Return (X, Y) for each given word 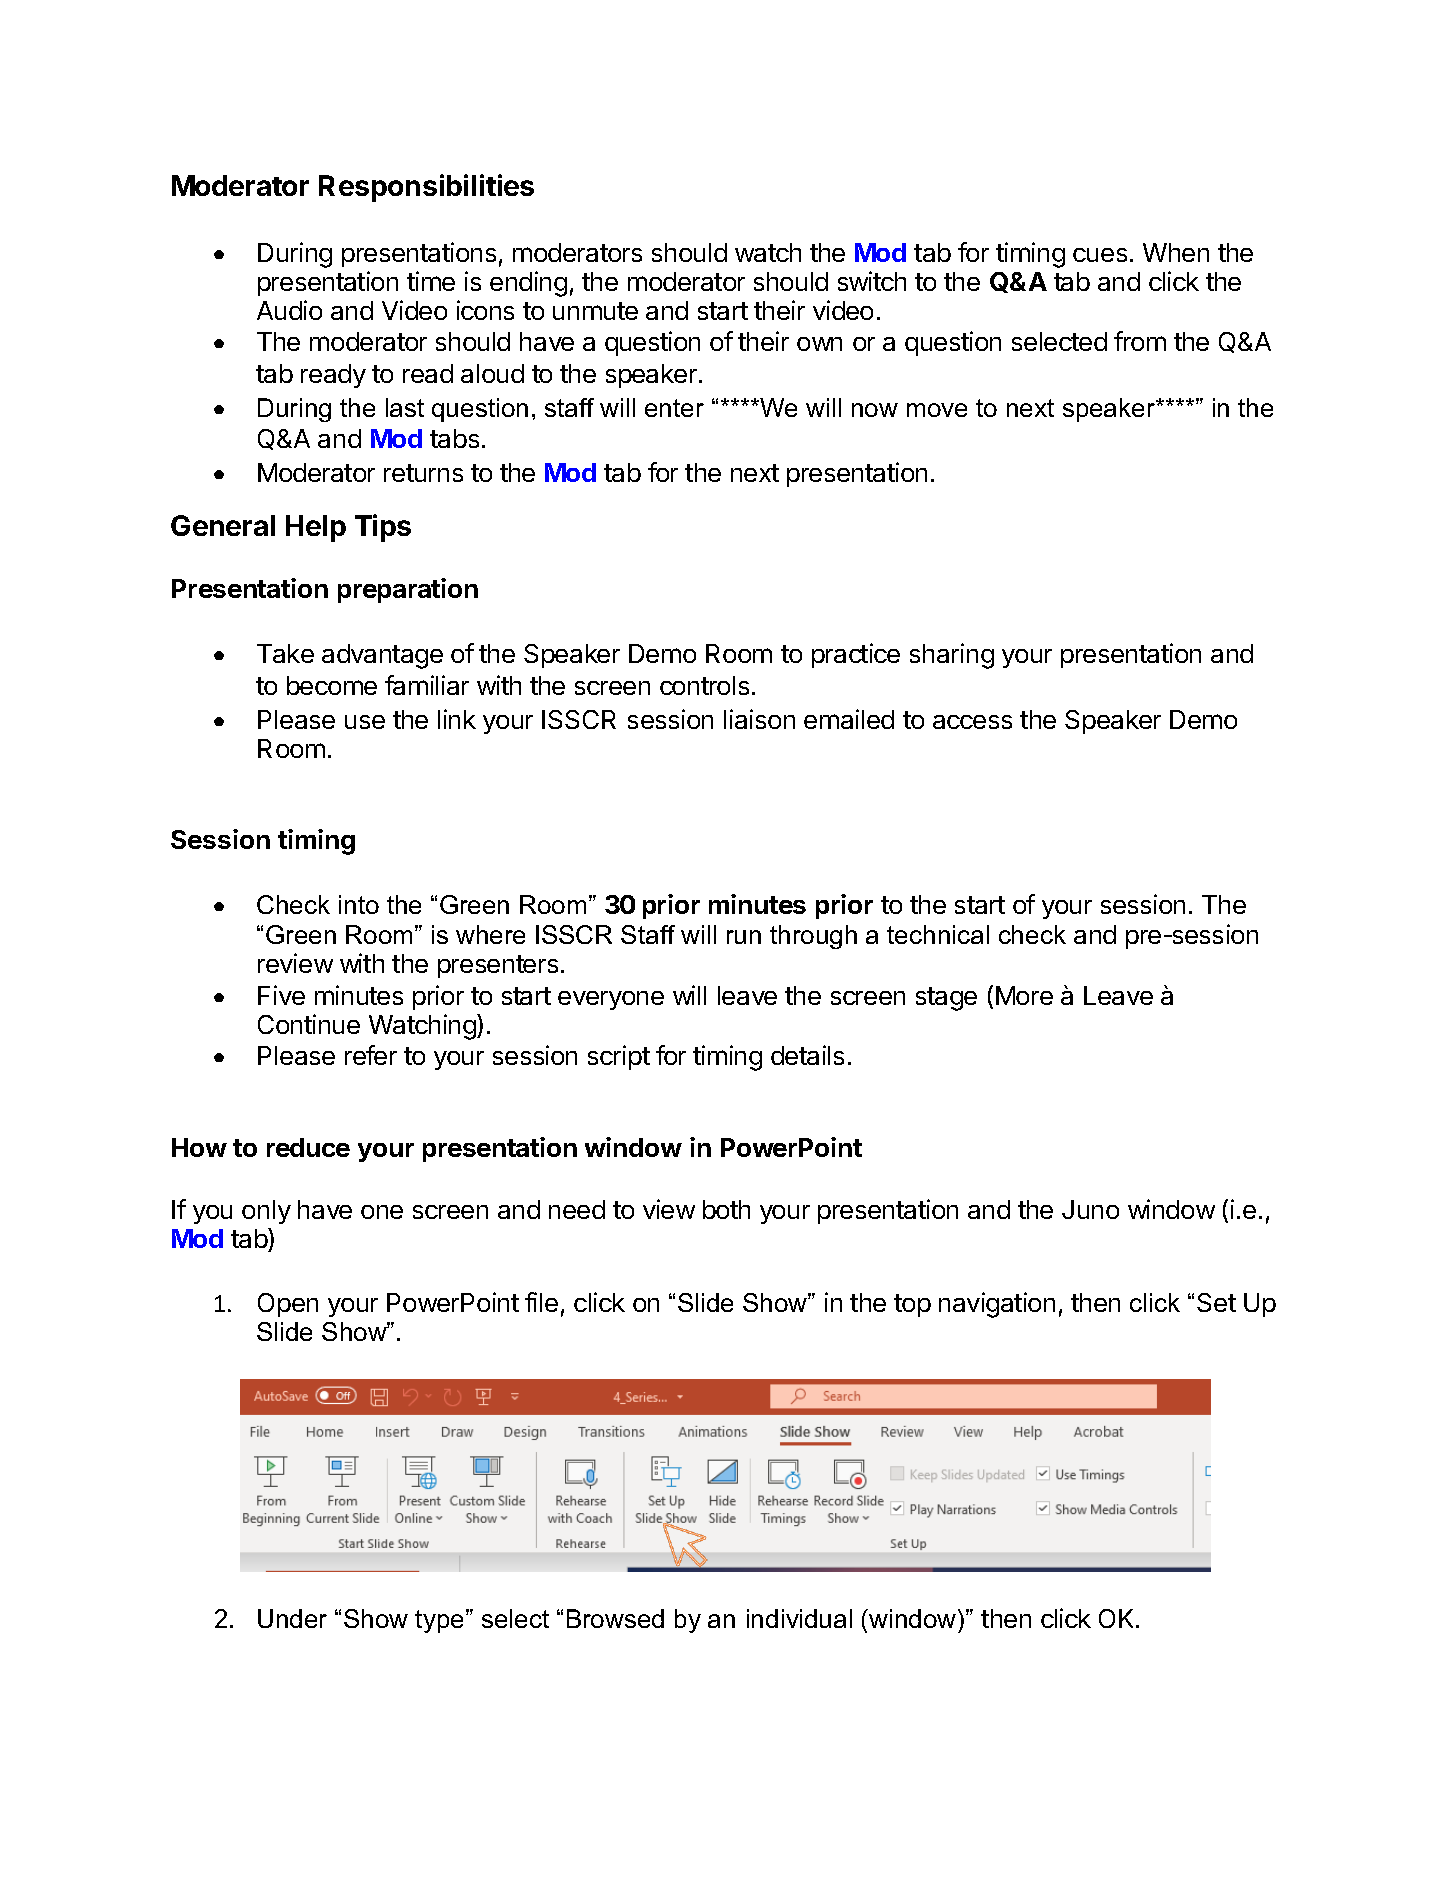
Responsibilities (426, 188)
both (726, 1209)
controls (704, 685)
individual (799, 1618)
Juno (1090, 1209)
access (972, 722)
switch (872, 281)
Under (292, 1618)
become (332, 685)
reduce (308, 1147)
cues (1100, 255)
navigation (997, 1305)
